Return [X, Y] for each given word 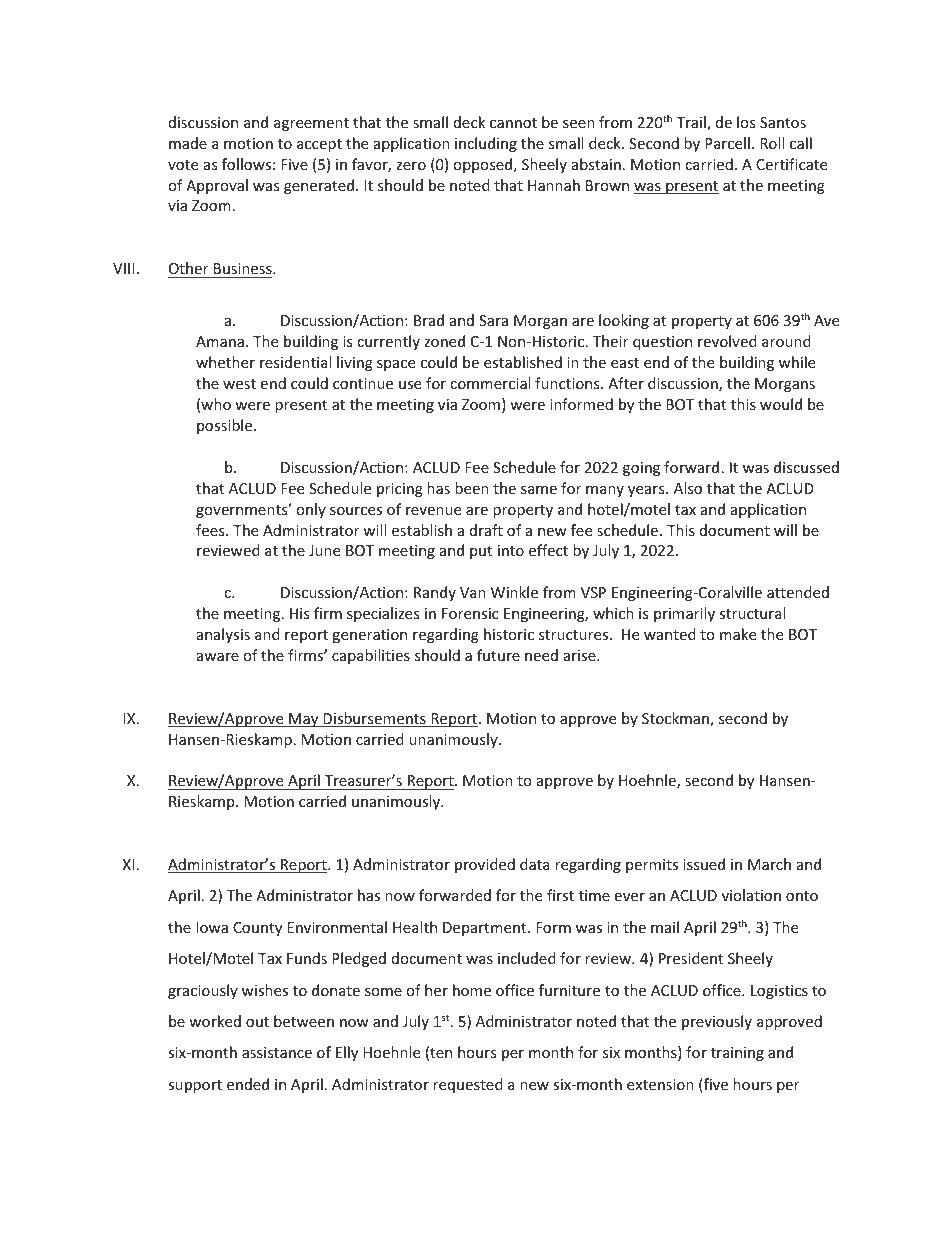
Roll [772, 143]
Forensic [470, 613]
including [486, 144]
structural [752, 613]
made [188, 143]
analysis [223, 635]
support [195, 1086]
